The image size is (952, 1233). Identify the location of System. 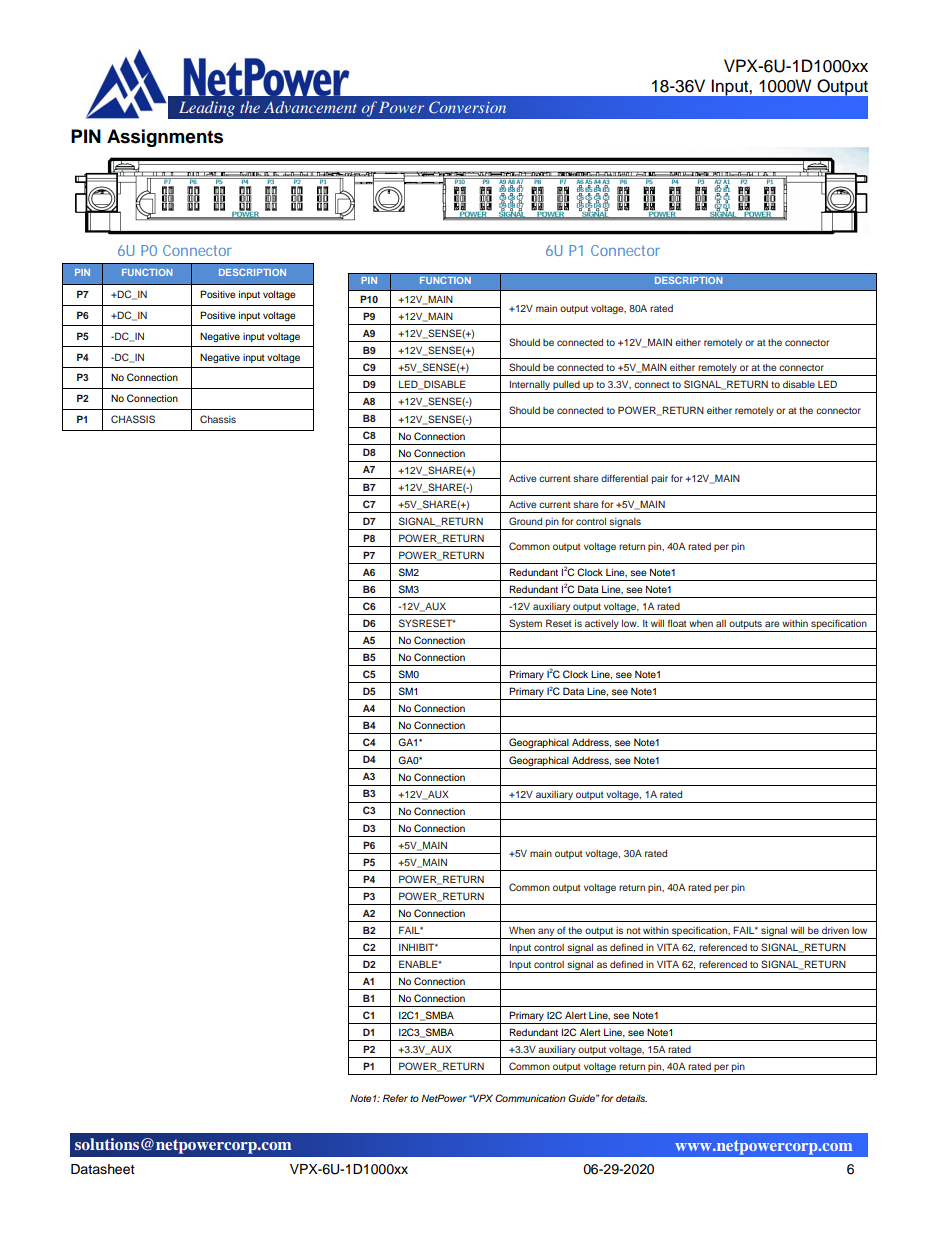
(525, 625).
